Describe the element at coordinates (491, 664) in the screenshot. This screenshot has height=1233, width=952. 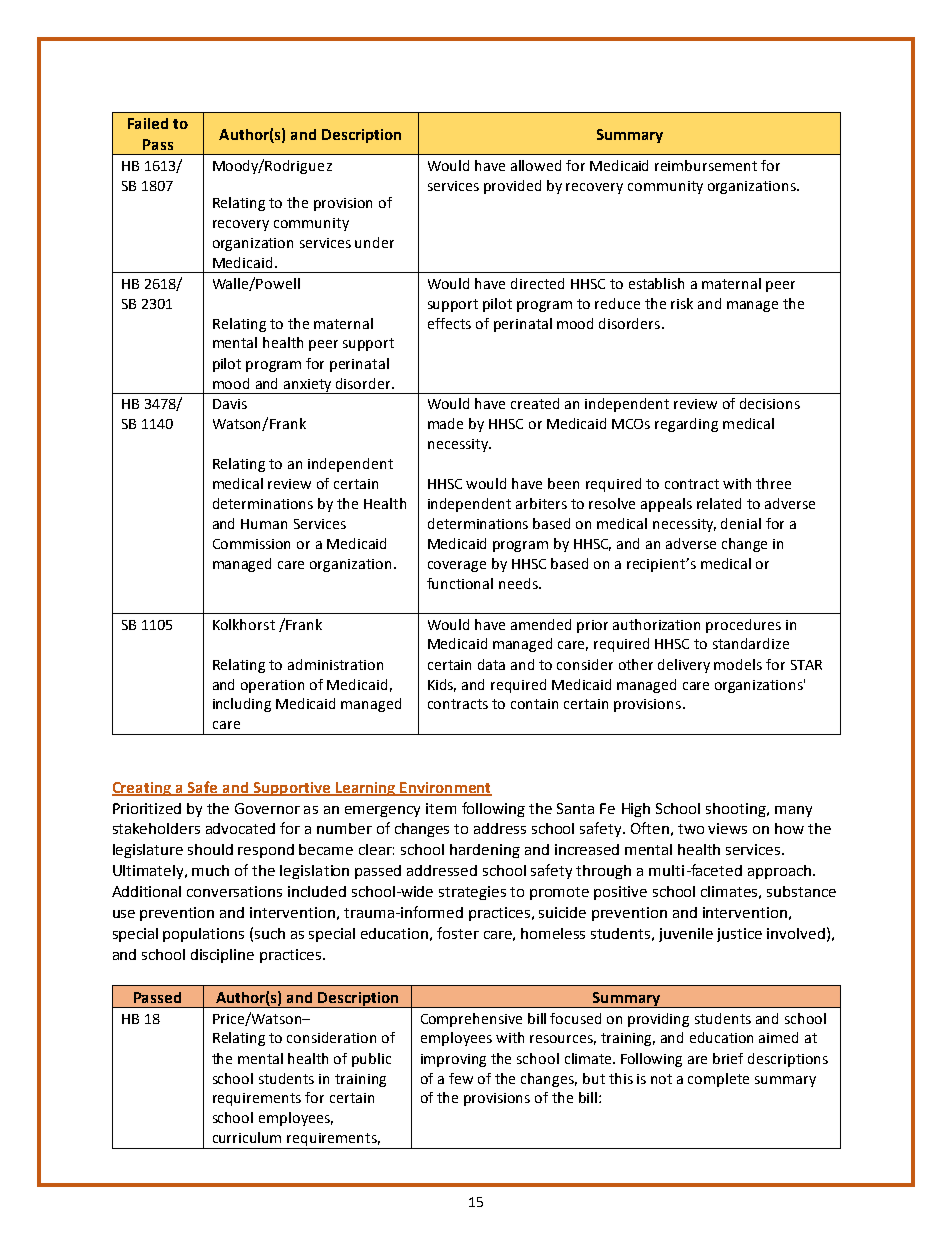
I see `data` at that location.
